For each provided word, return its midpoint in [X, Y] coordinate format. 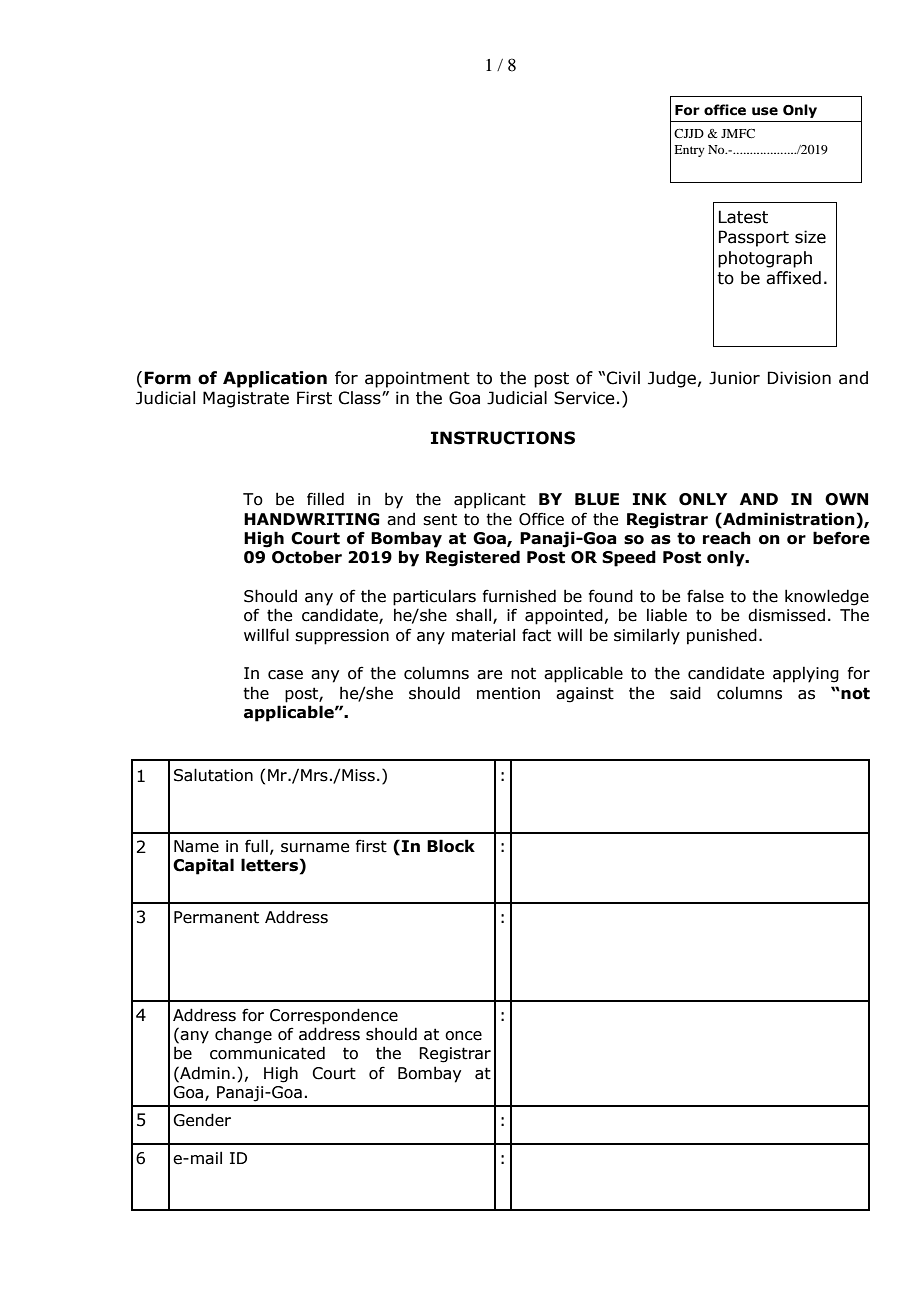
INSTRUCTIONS [503, 438]
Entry [689, 151]
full [256, 846]
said [685, 693]
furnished [519, 596]
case [285, 675]
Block [451, 846]
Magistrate [246, 399]
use [765, 111]
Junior [734, 378]
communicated [267, 1053]
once [463, 1036]
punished [722, 636]
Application [275, 379]
